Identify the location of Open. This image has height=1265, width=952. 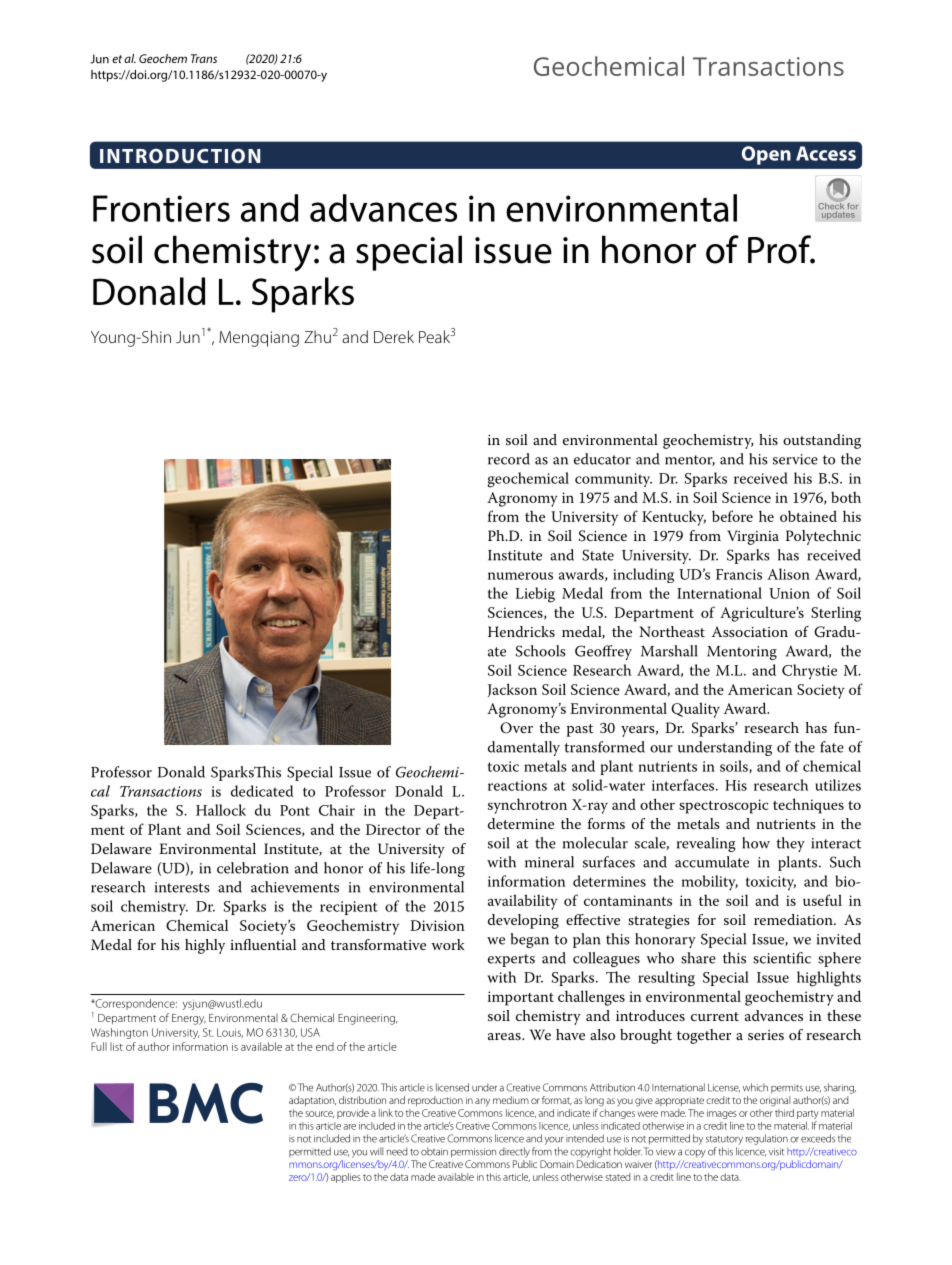
(766, 155).
